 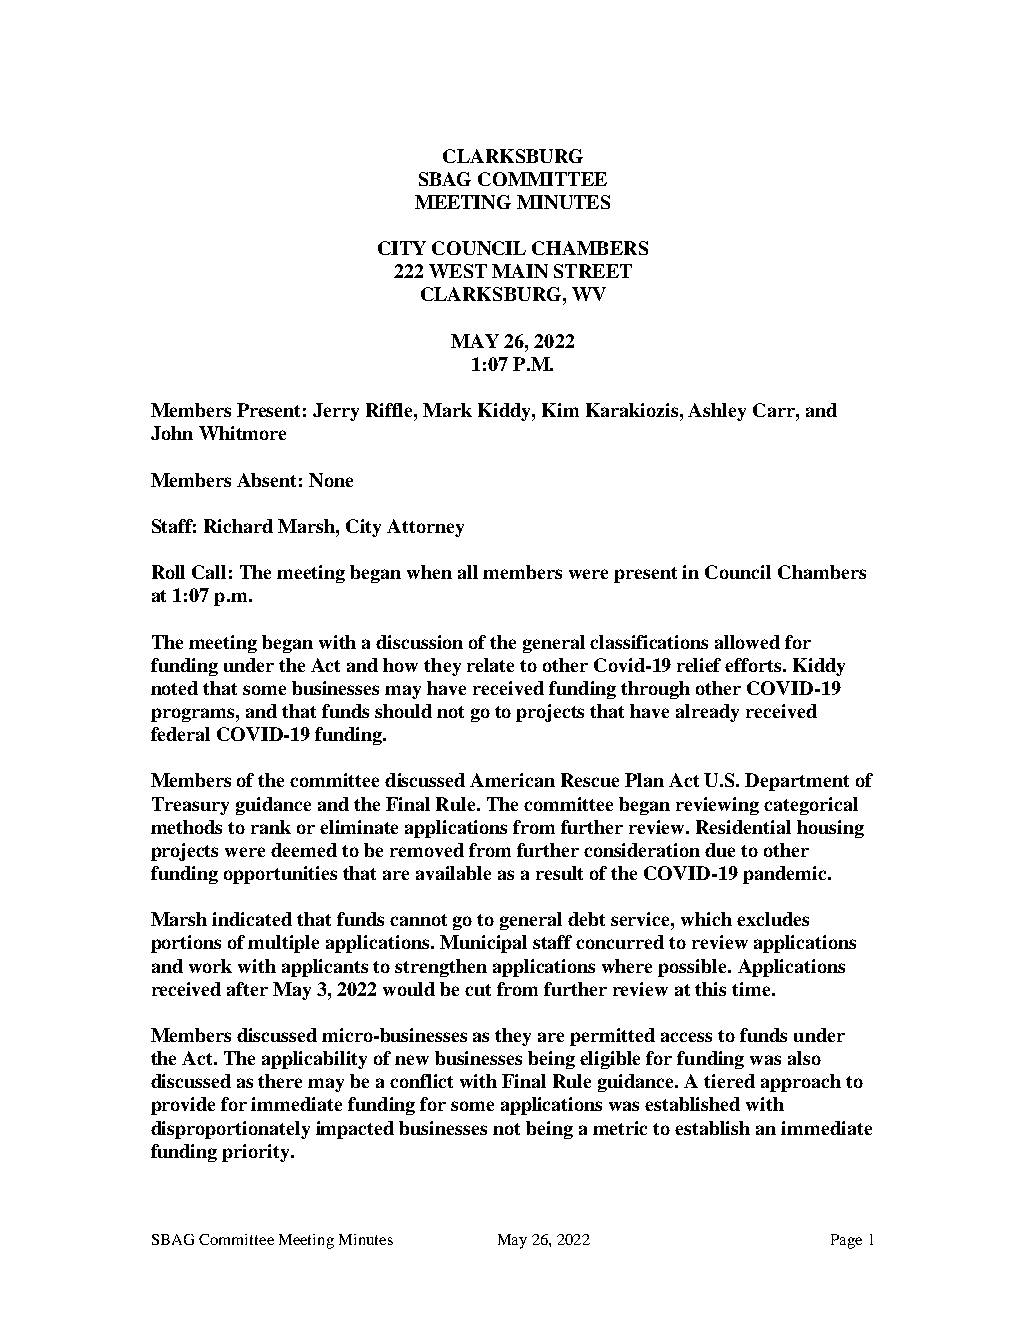 I want to click on MAIN, so click(x=520, y=271).
